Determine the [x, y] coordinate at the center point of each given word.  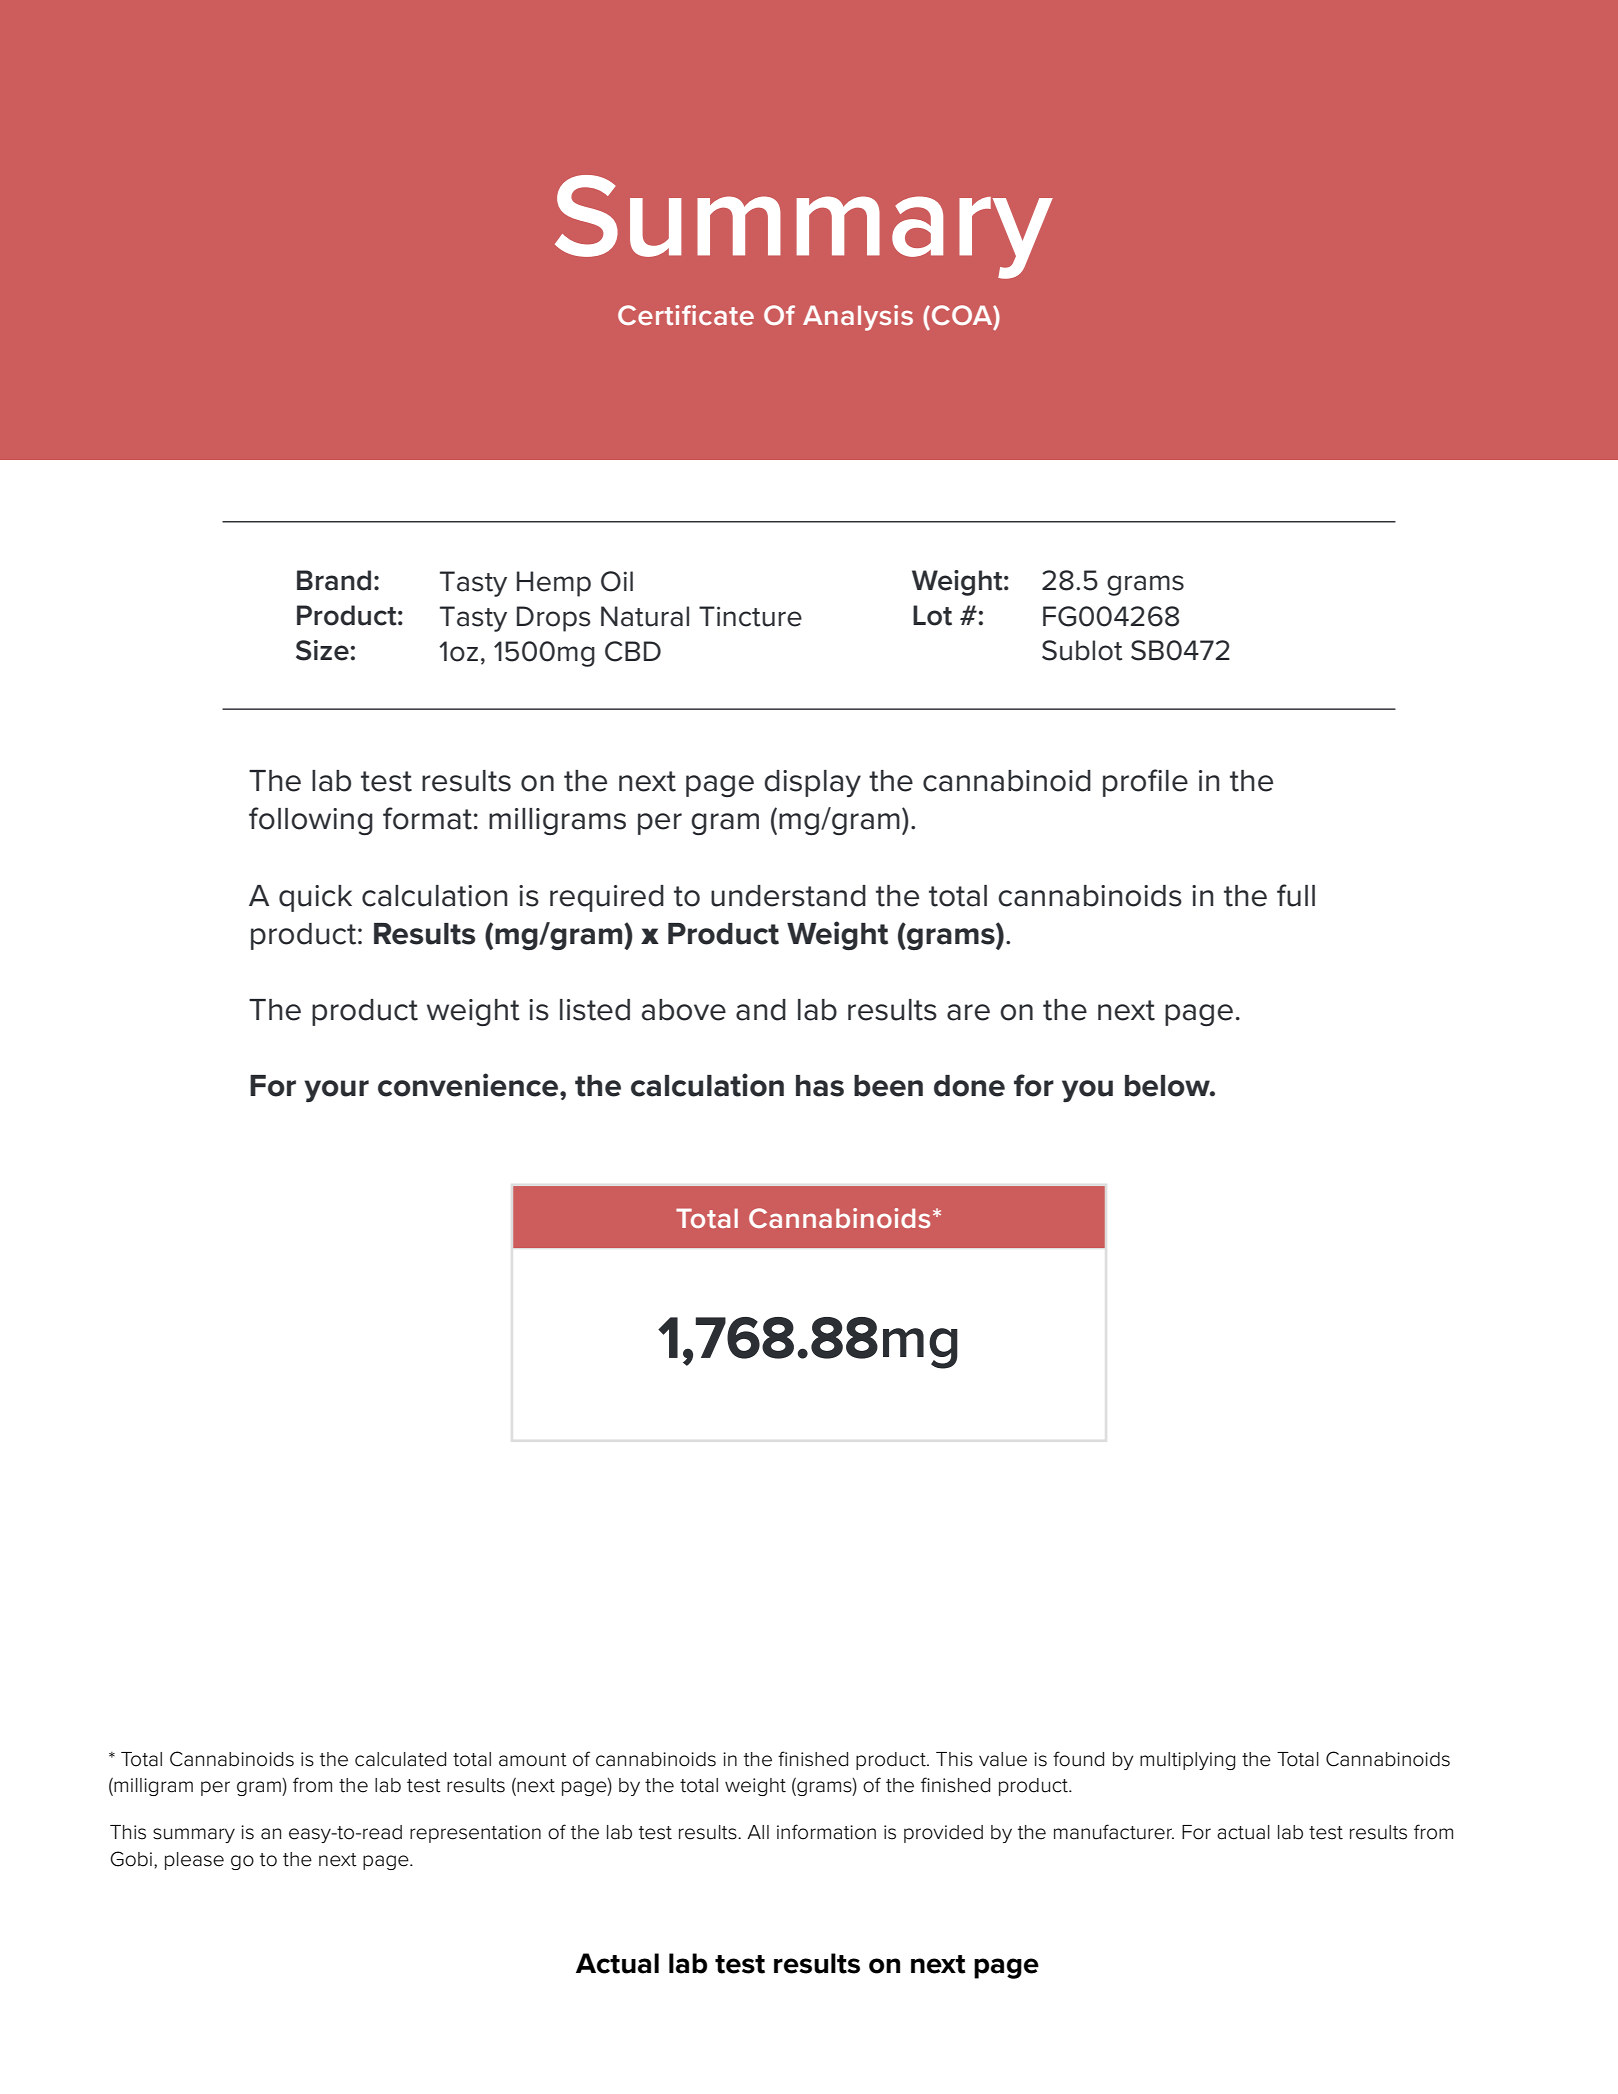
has [820, 1086]
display [812, 783]
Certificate [686, 315]
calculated [400, 1759]
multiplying [1187, 1761]
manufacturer [1114, 1832]
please [194, 1861]
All [758, 1832]
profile [1145, 783]
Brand [334, 580]
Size [322, 650]
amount [533, 1760]
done [969, 1086]
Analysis [858, 318]
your [336, 1091]
